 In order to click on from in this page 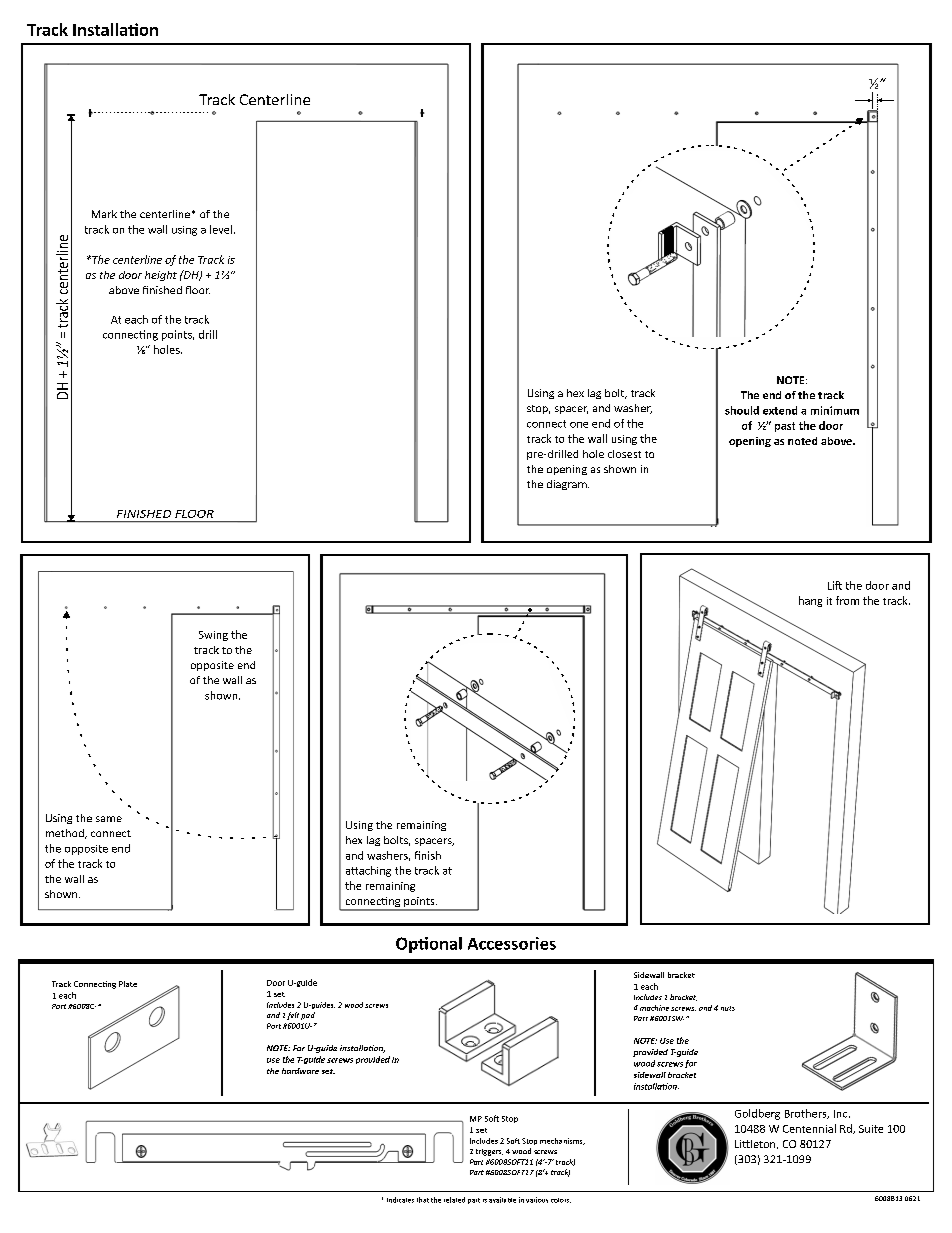, I will do `click(847, 600)`.
